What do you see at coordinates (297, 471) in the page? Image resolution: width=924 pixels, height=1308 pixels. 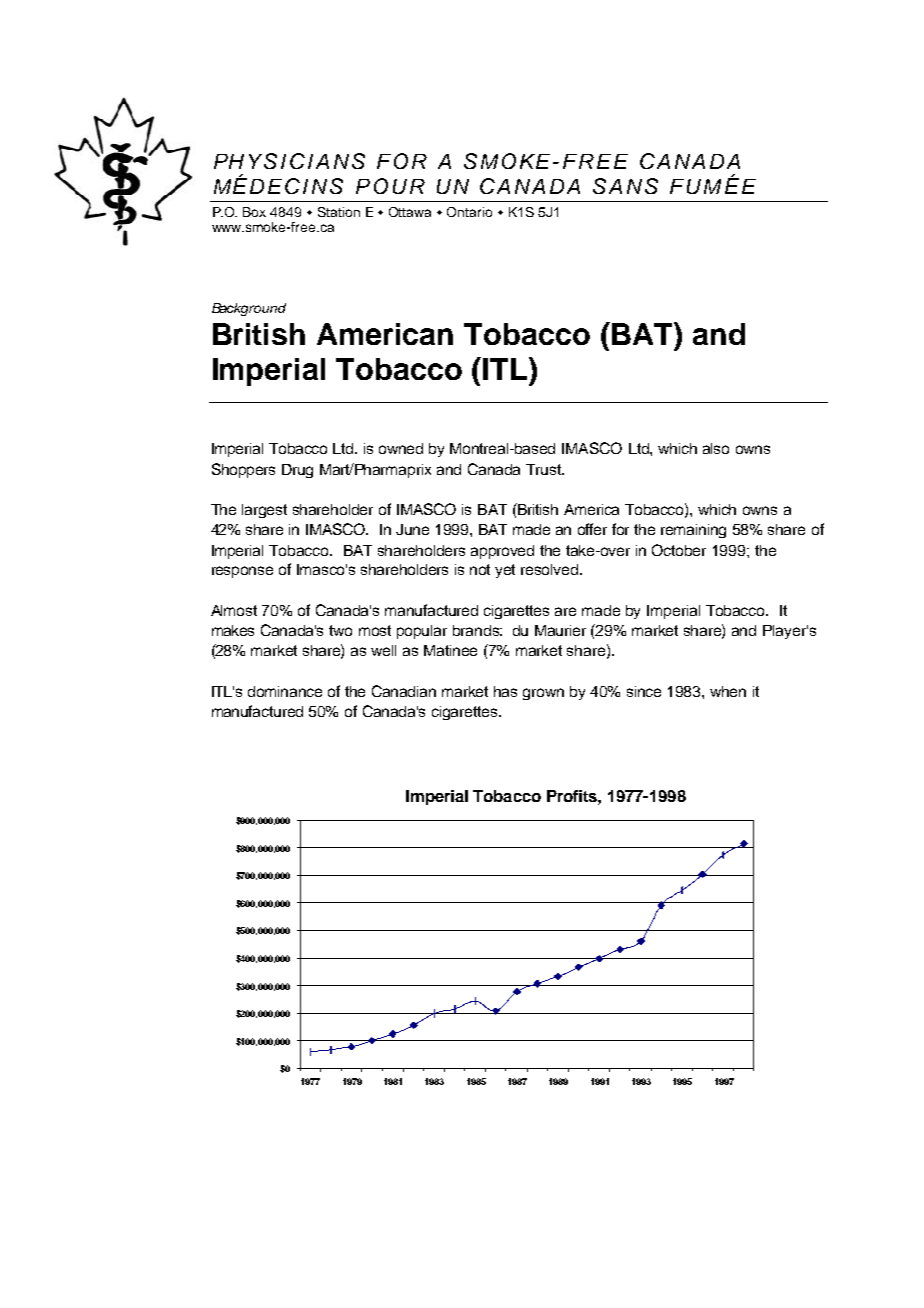 I see `Drug` at bounding box center [297, 471].
